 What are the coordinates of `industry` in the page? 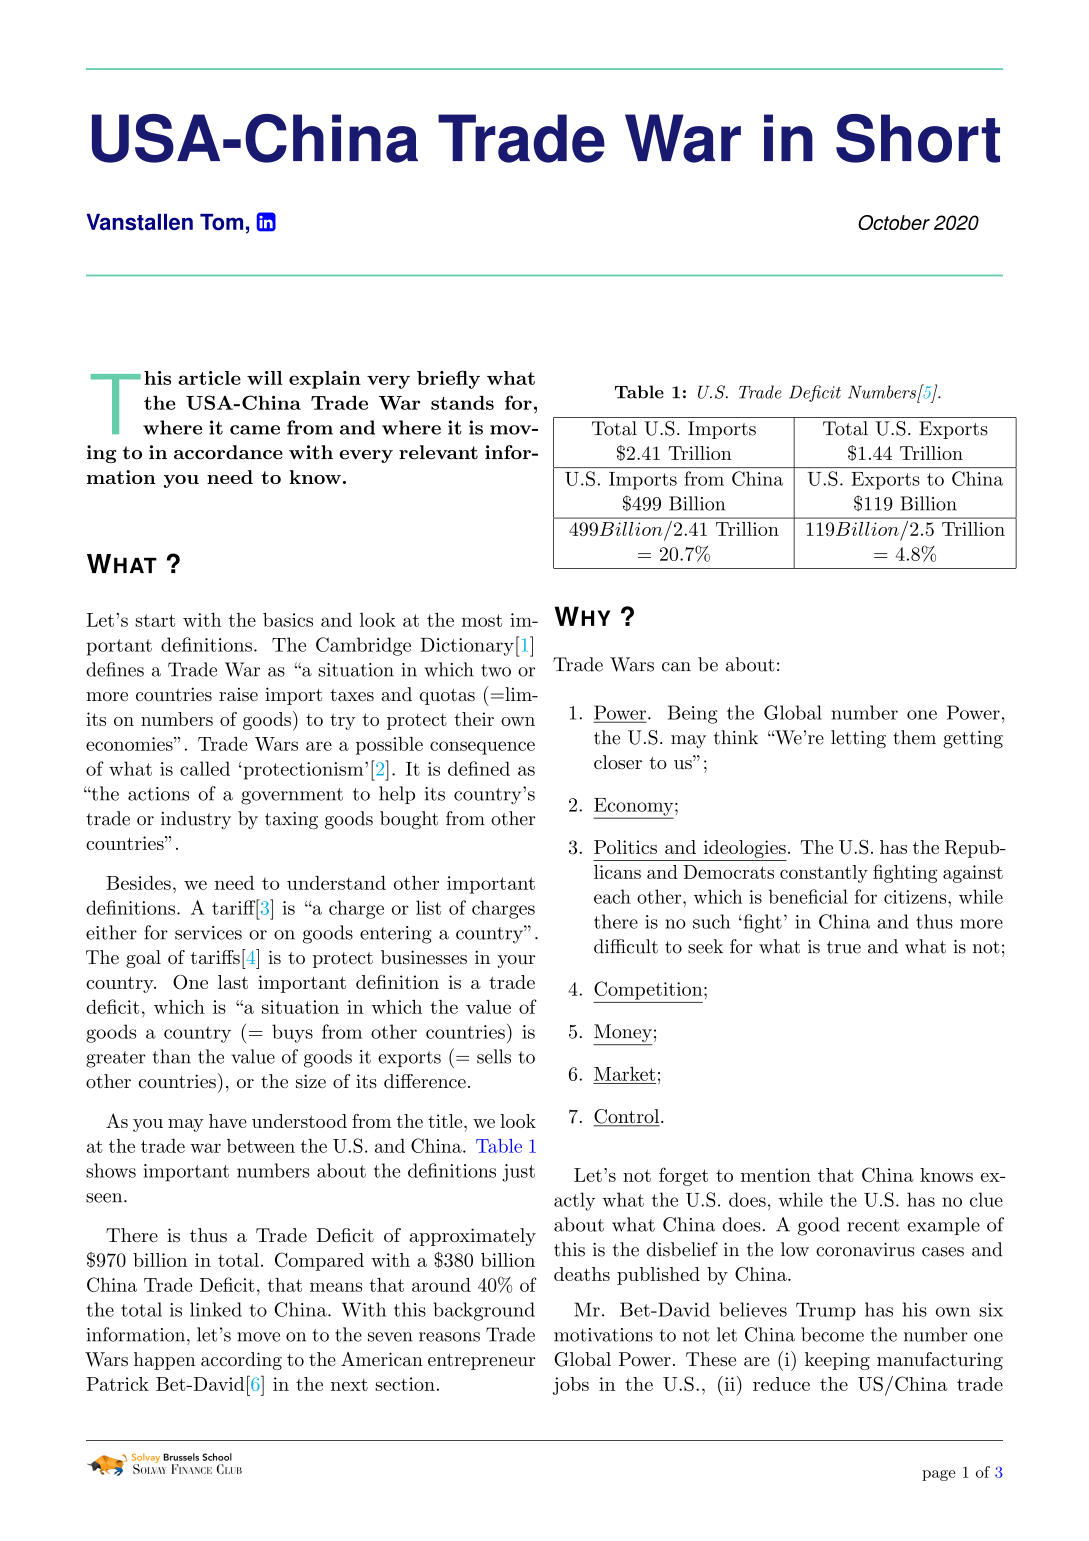 It's located at (196, 820).
